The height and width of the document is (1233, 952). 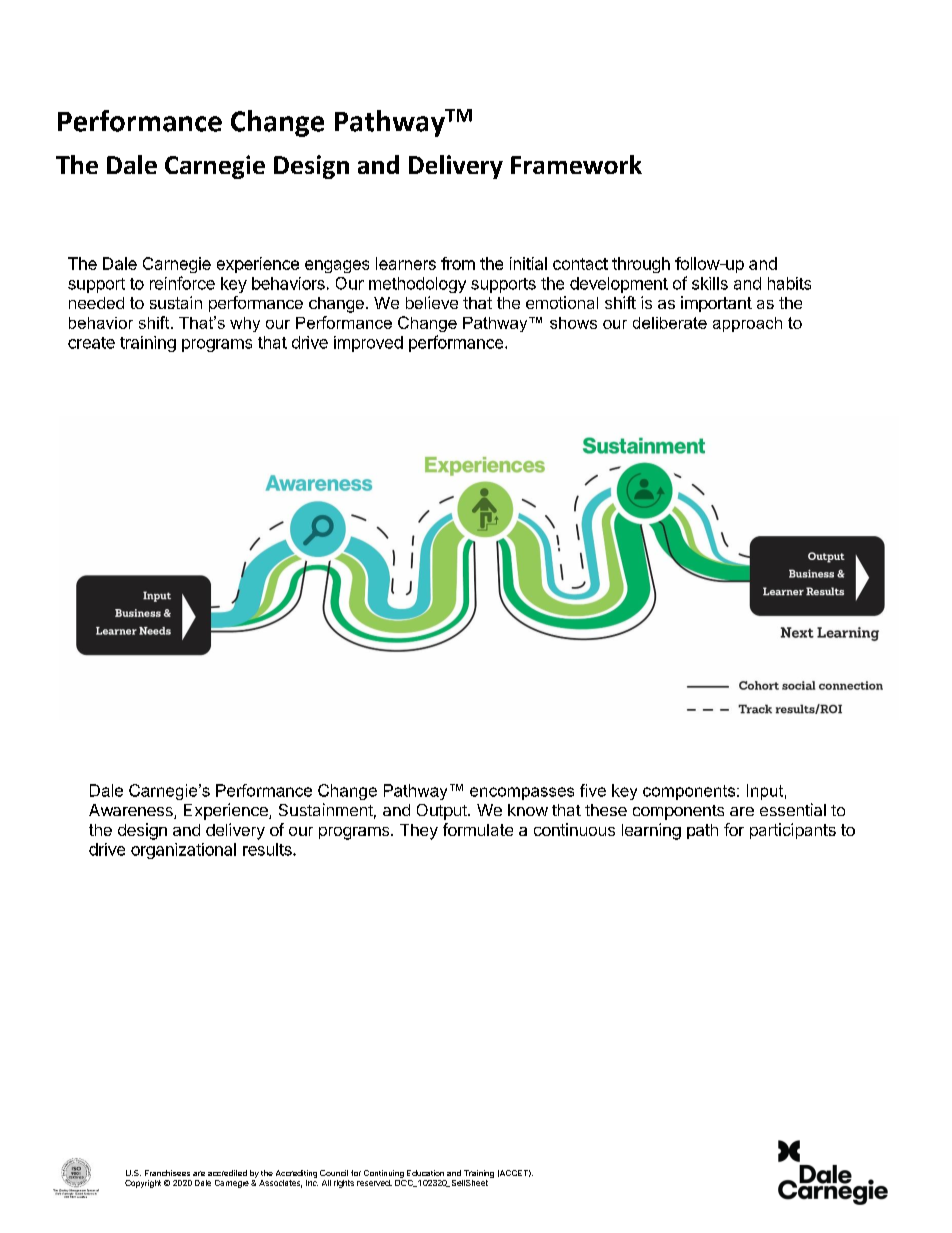 What do you see at coordinates (641, 265) in the document?
I see `through` at bounding box center [641, 265].
